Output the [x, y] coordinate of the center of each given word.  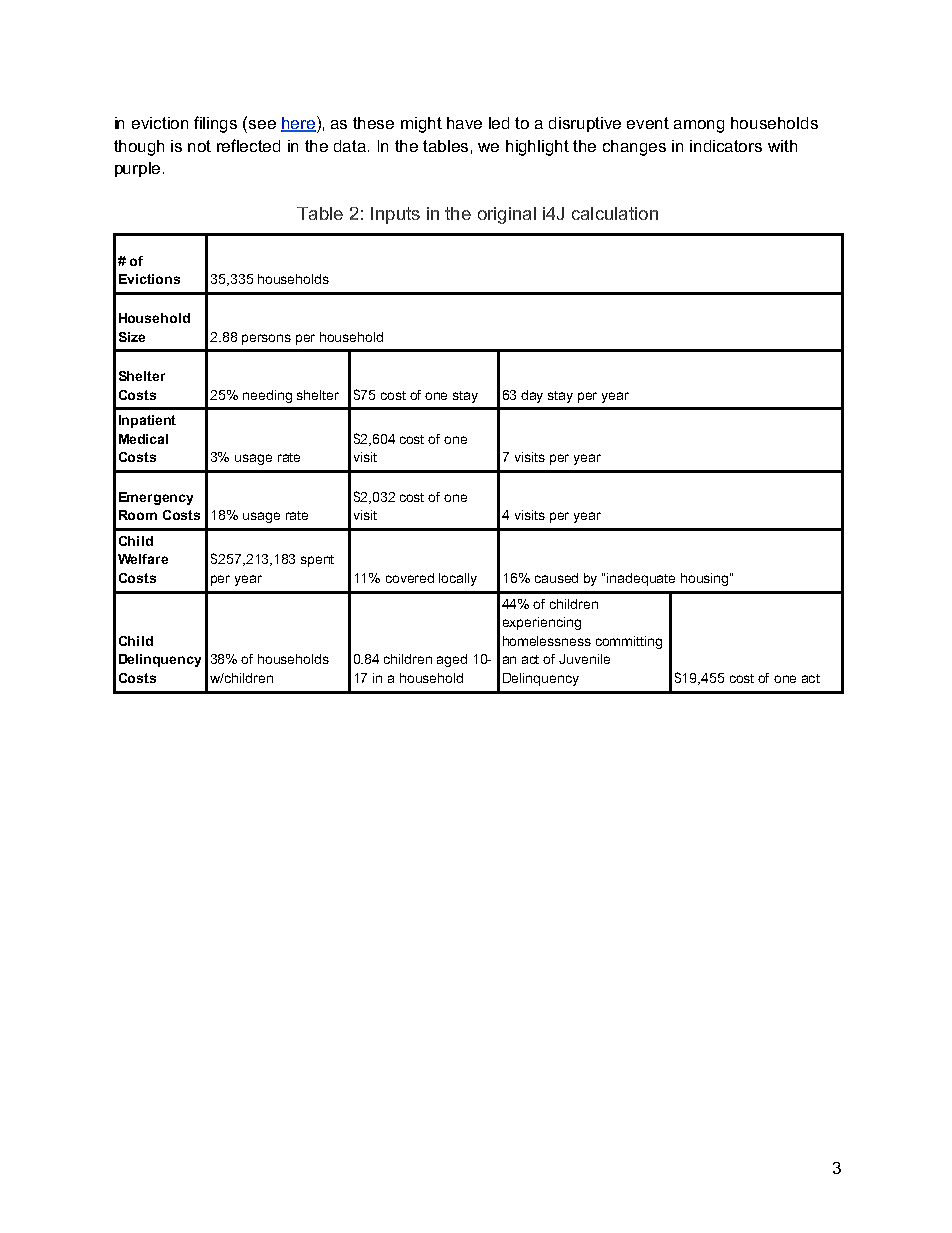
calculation [615, 213]
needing [267, 396]
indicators [726, 146]
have [464, 123]
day [532, 396]
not [199, 146]
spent [317, 561]
